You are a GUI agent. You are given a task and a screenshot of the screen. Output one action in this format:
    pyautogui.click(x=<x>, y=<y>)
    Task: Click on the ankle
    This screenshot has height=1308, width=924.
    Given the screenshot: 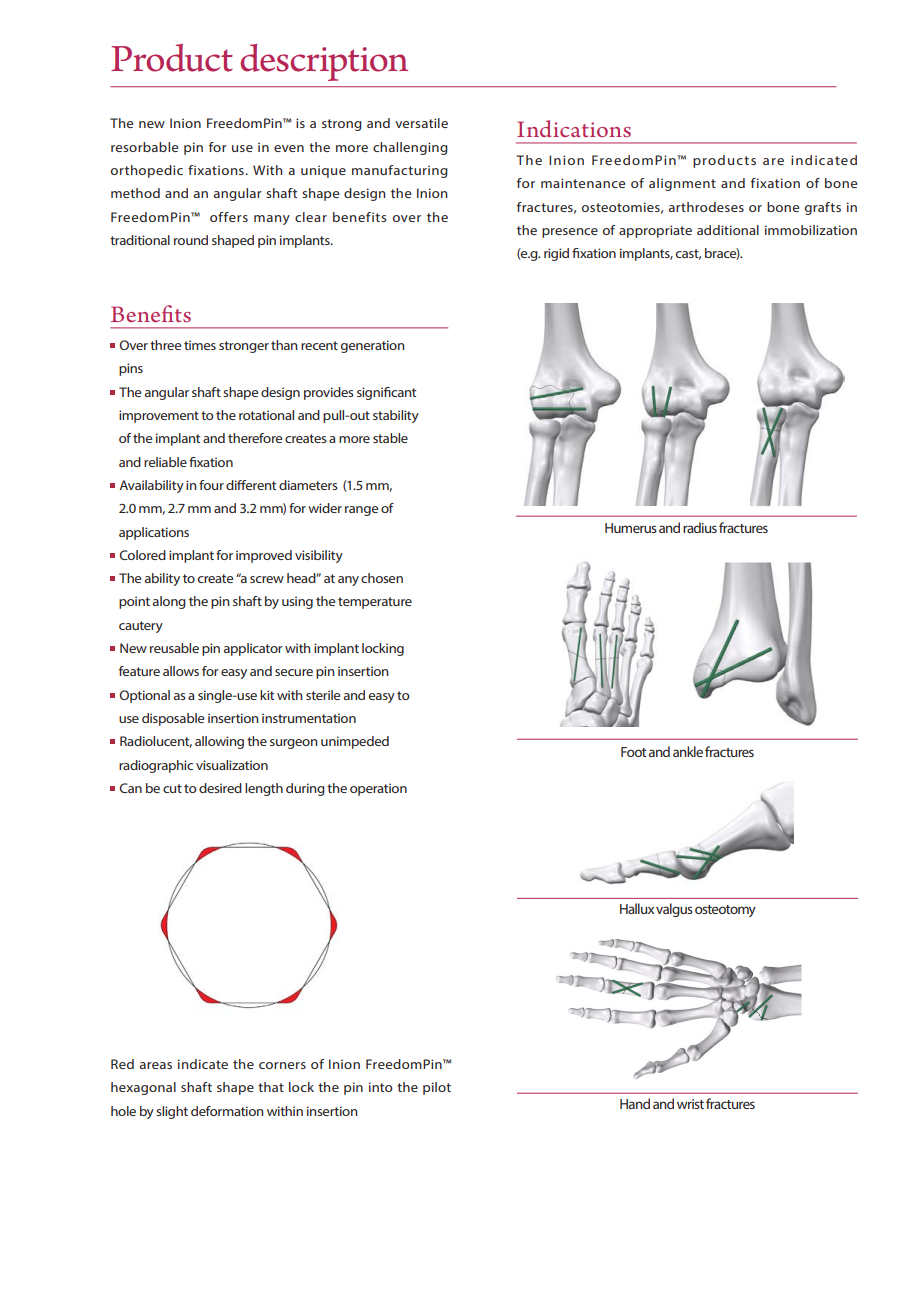 What is the action you would take?
    pyautogui.click(x=688, y=751)
